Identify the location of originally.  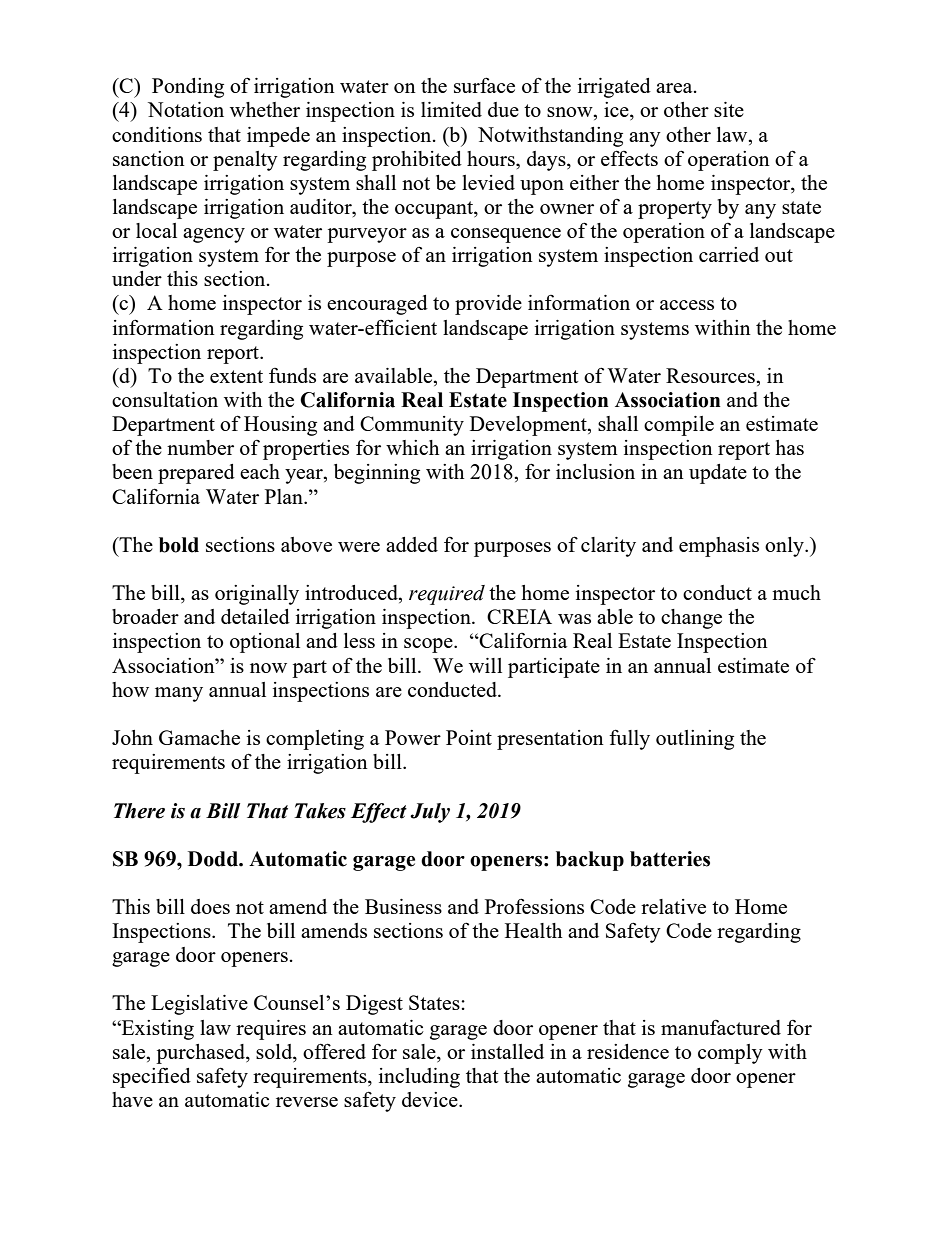
(257, 595).
